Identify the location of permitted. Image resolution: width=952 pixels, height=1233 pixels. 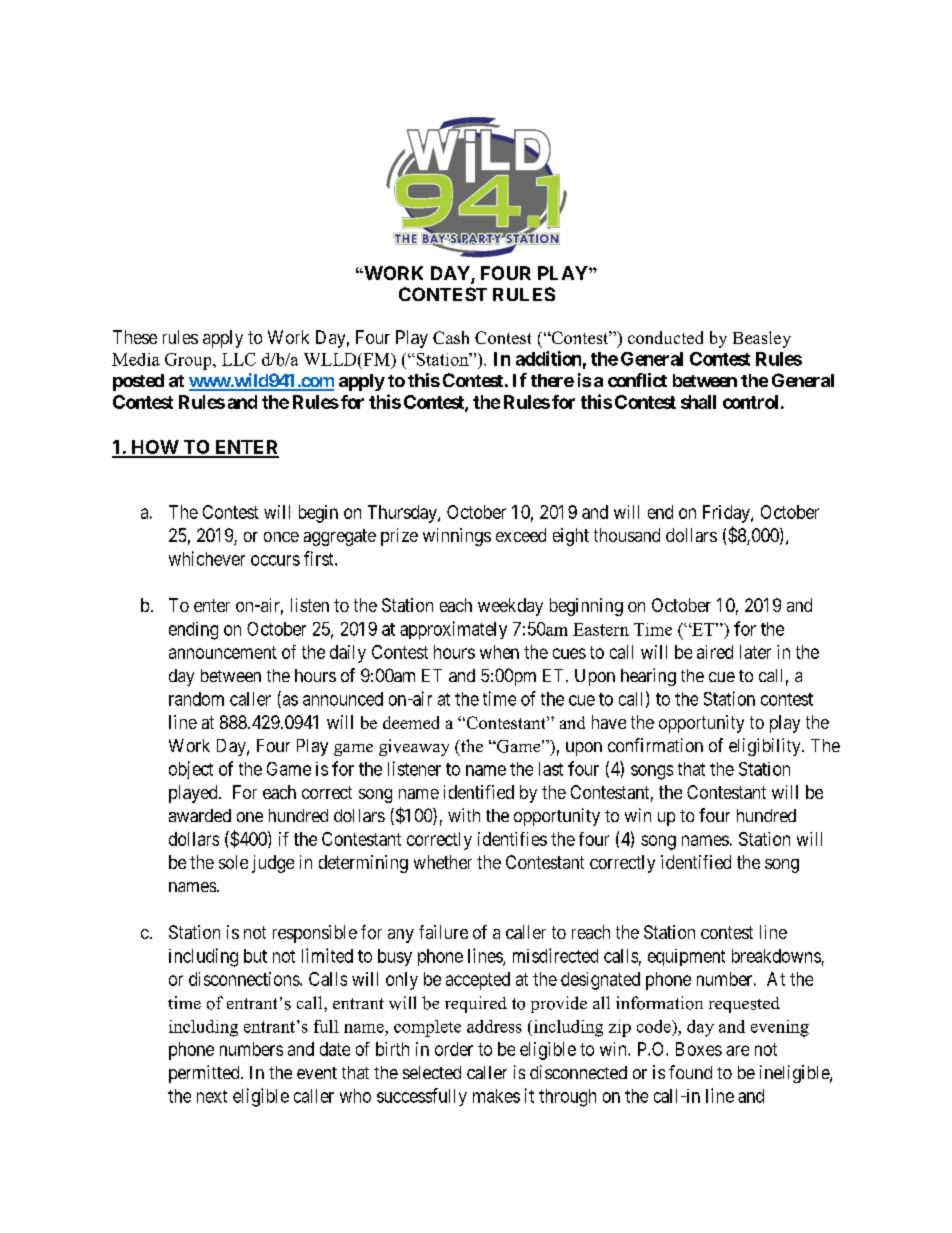
(205, 1074).
